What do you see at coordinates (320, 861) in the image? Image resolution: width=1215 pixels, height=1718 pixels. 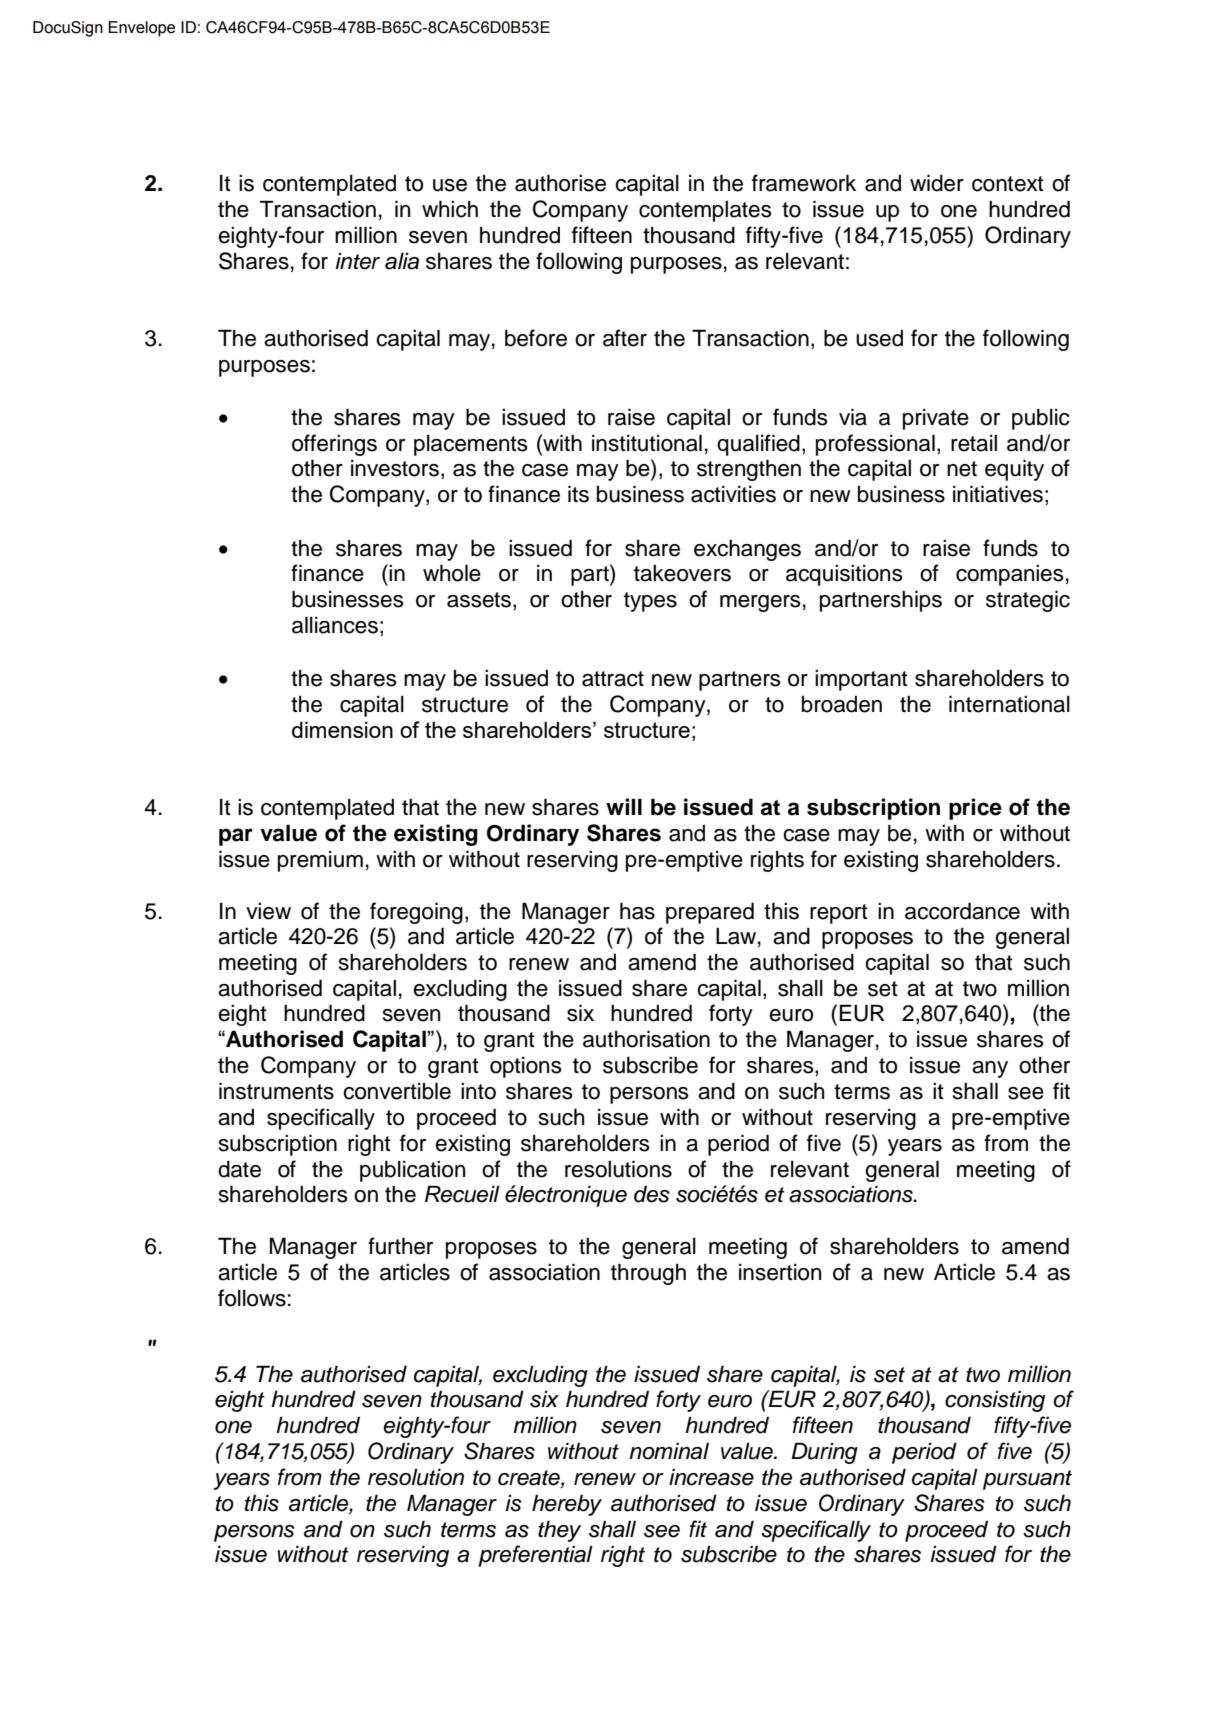 I see `premium` at bounding box center [320, 861].
